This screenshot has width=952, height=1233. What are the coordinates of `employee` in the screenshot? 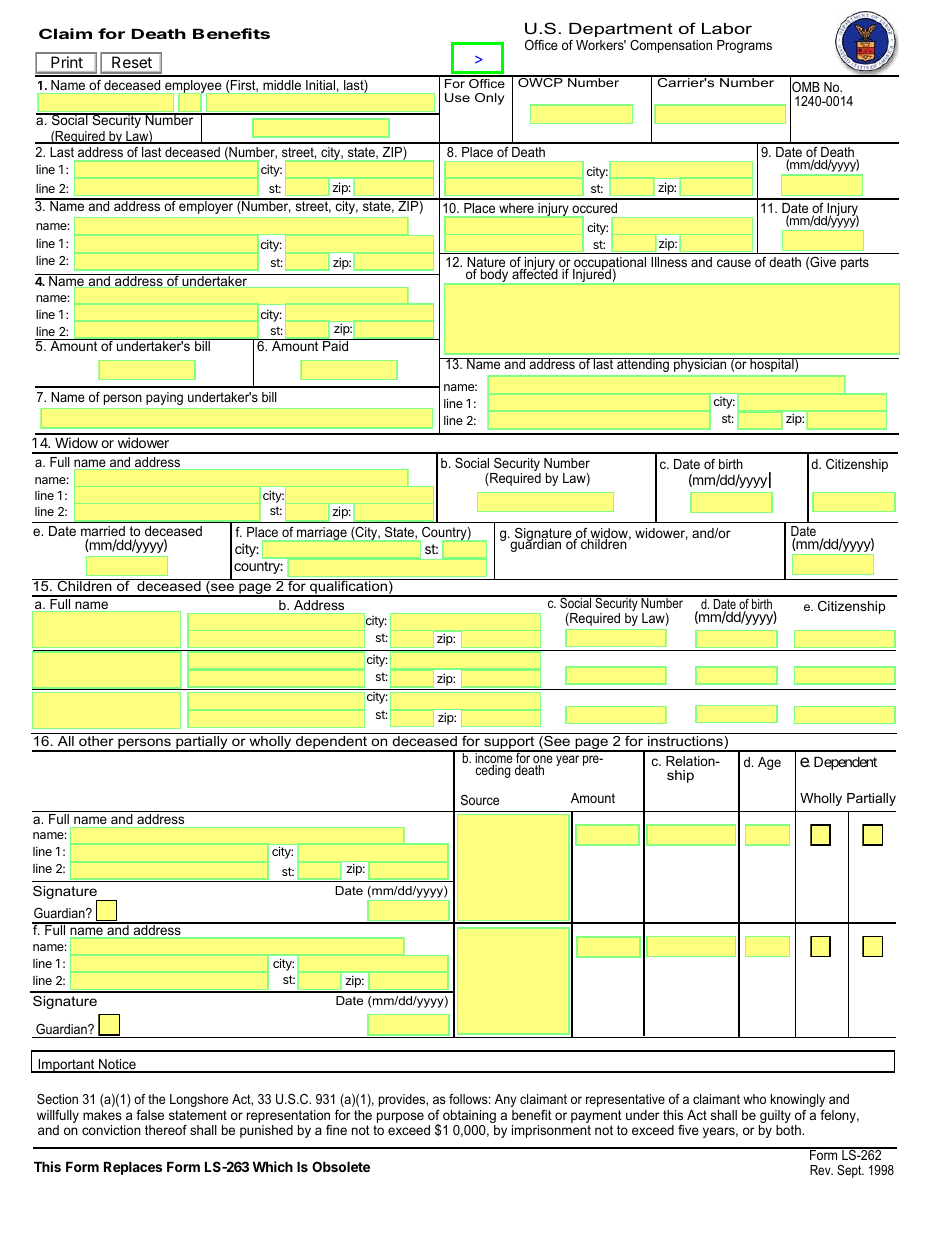 It's located at (193, 86).
